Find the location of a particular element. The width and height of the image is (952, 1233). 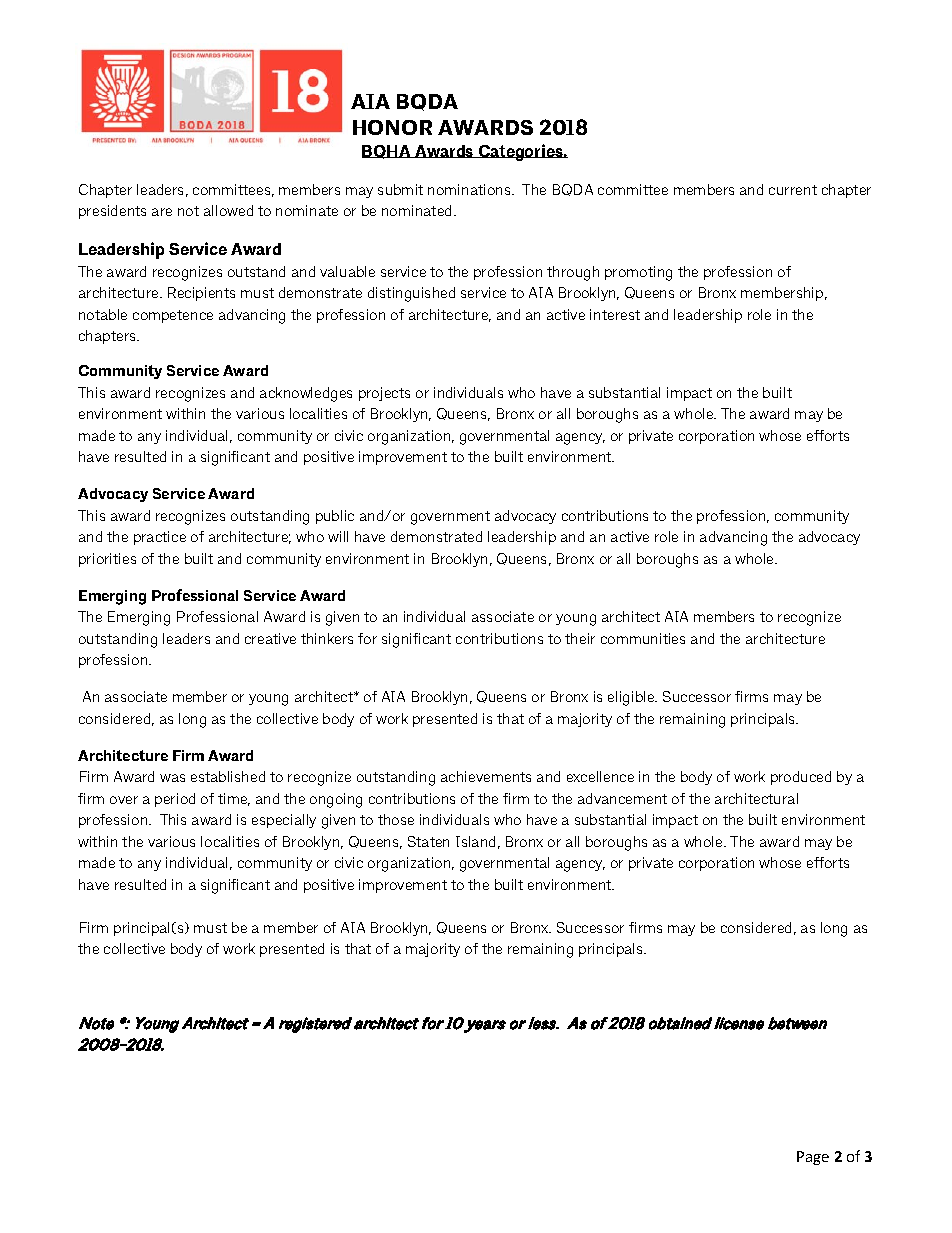

communities is located at coordinates (643, 638).
